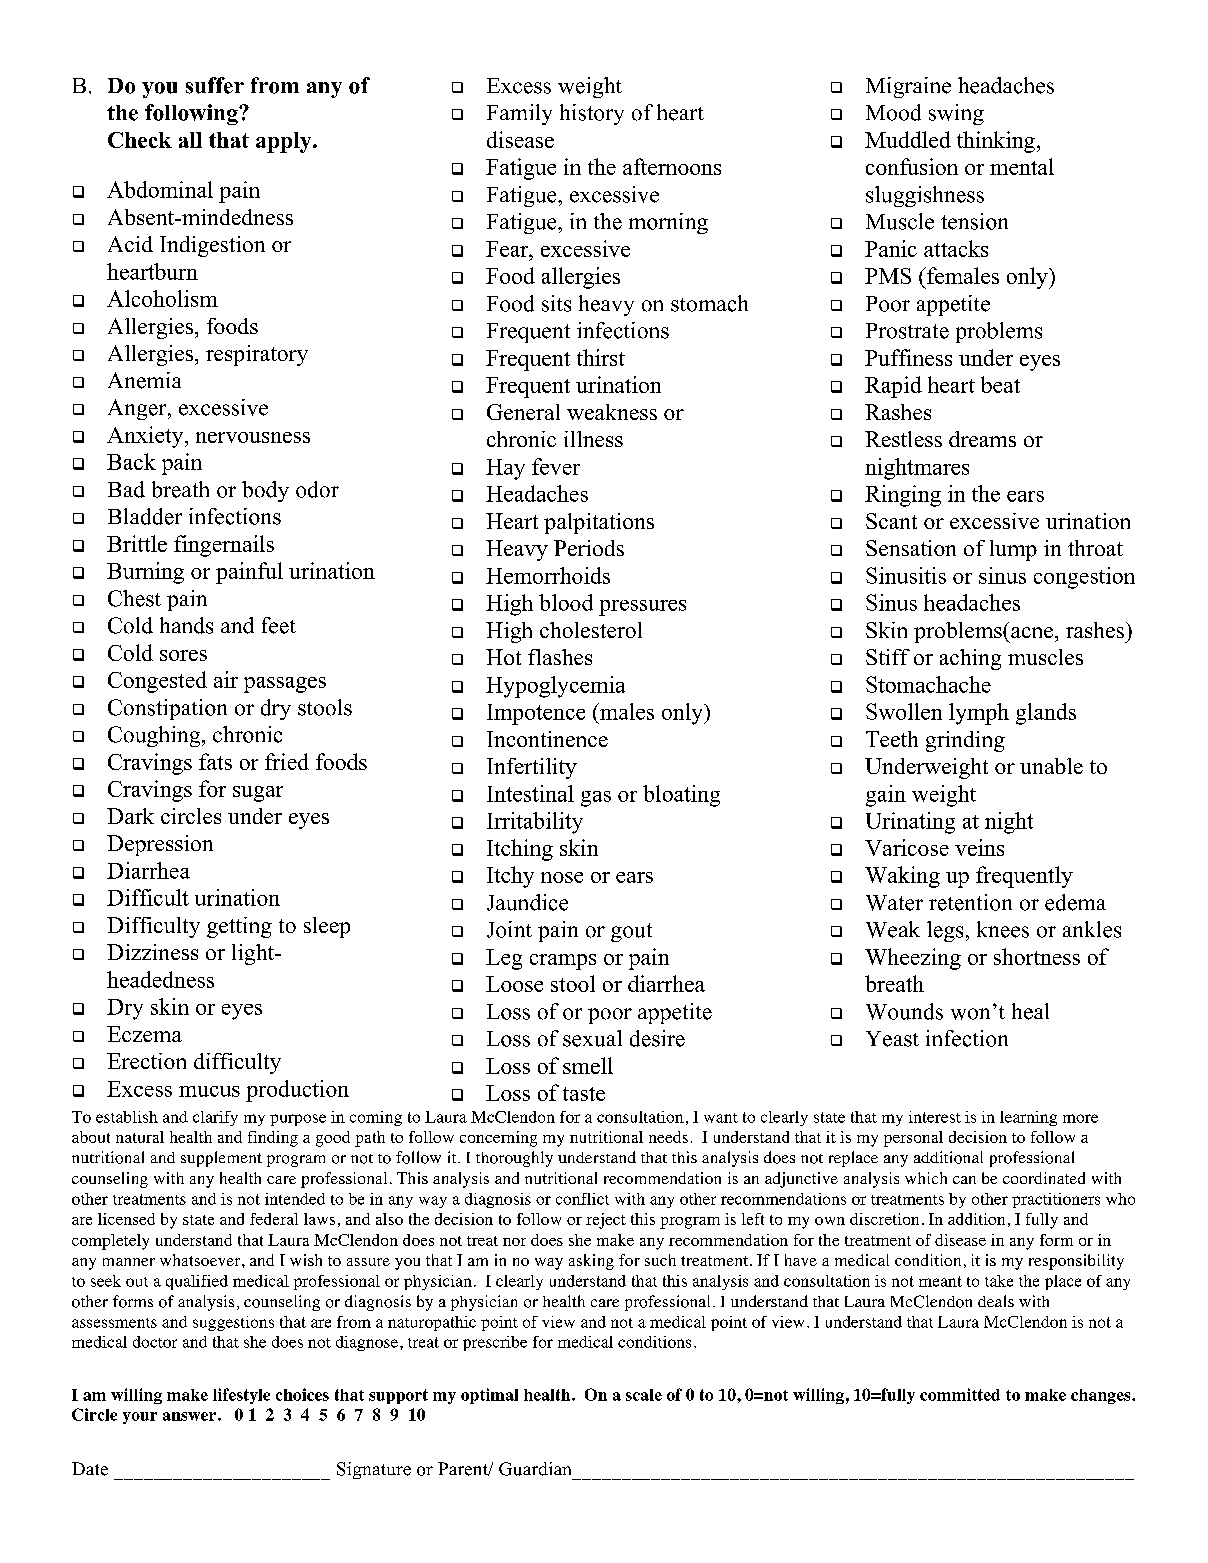 The width and height of the screenshot is (1208, 1563). Describe the element at coordinates (584, 1094) in the screenshot. I see `taste` at that location.
